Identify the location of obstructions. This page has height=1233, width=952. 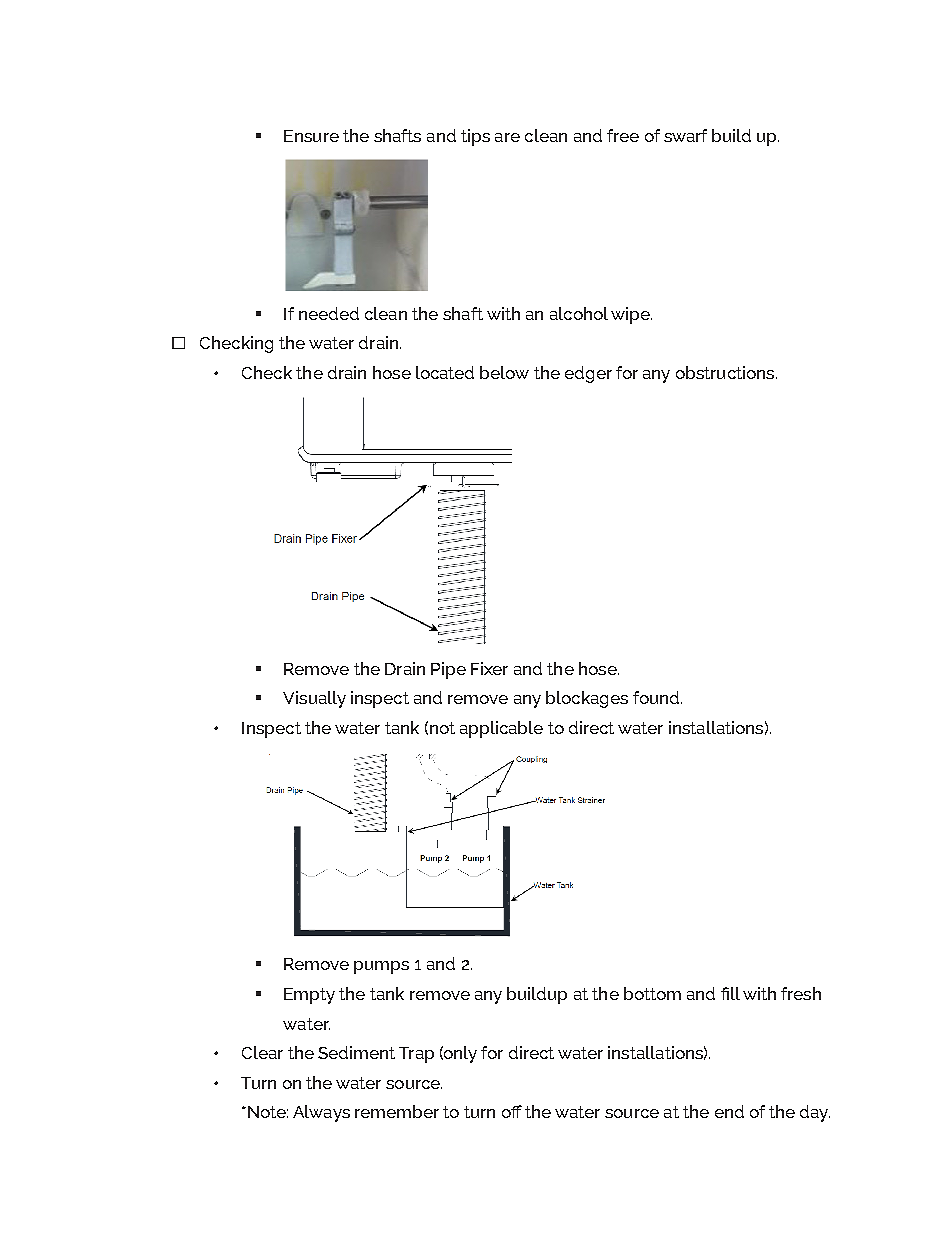
(726, 372).
